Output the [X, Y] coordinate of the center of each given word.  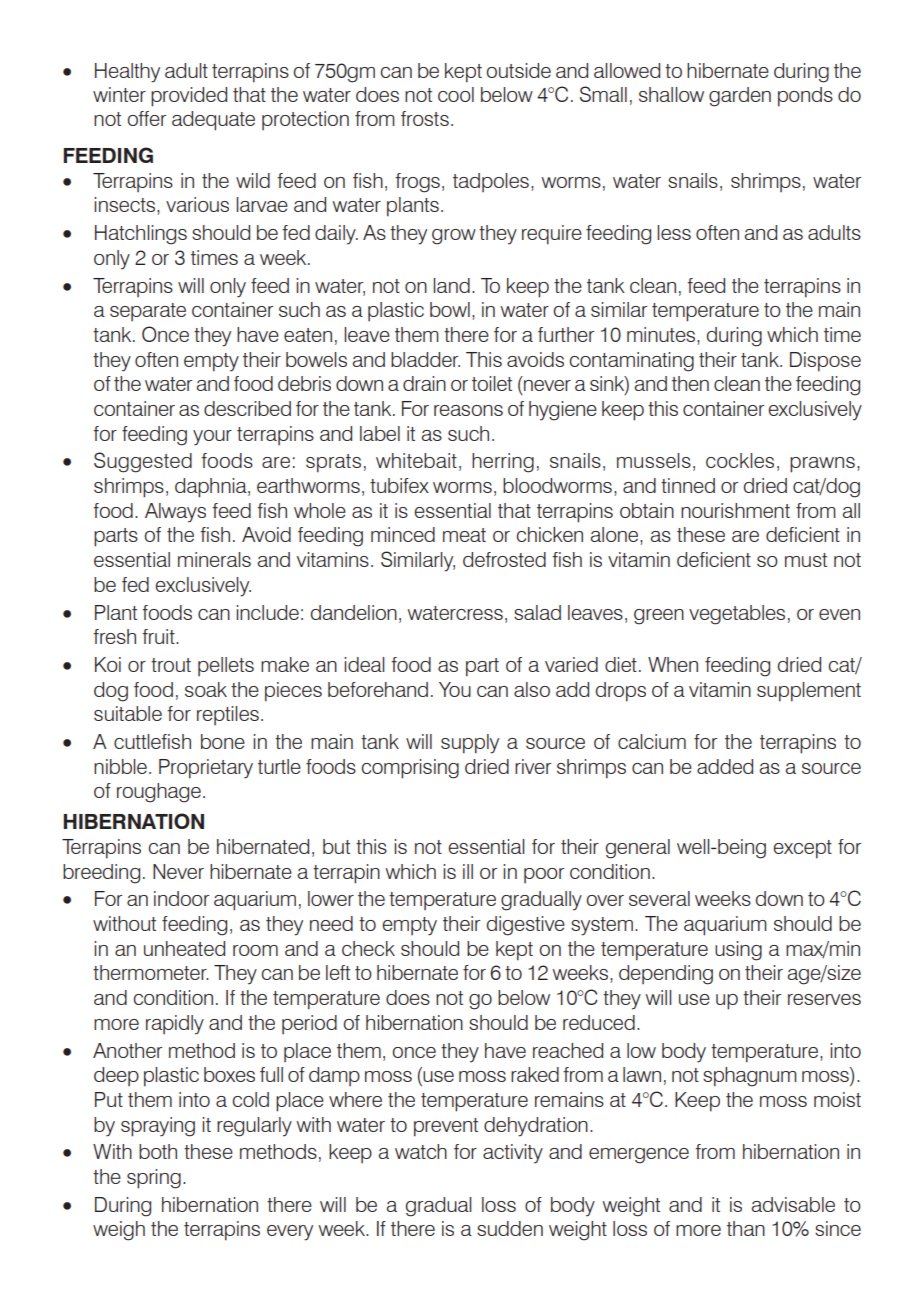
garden [740, 97]
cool [456, 94]
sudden [510, 1228]
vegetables [737, 615]
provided [189, 97]
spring [154, 1179]
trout [171, 665]
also [532, 689]
